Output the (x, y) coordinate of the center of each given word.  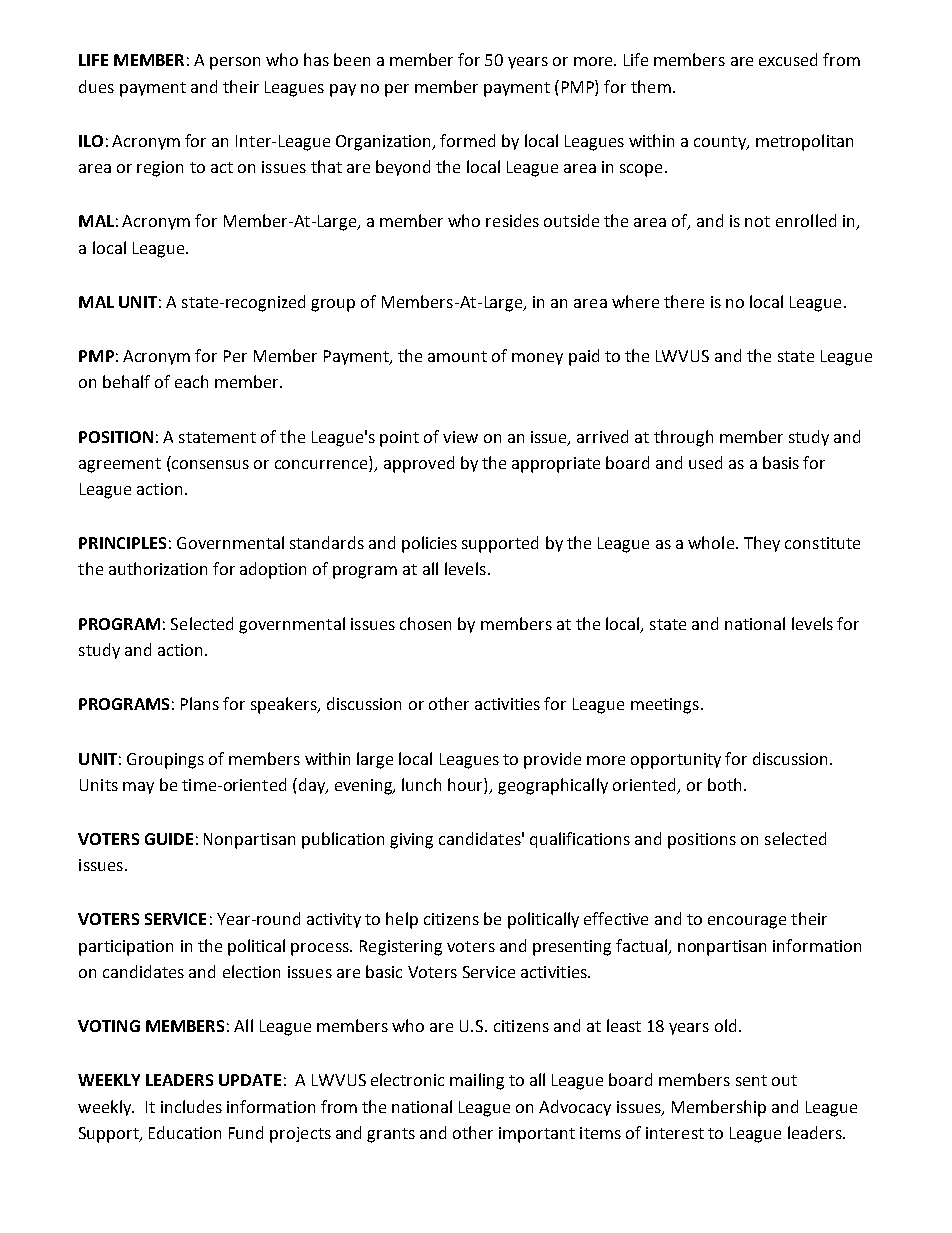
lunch (421, 784)
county (721, 143)
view (460, 437)
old (725, 1025)
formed (467, 140)
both (724, 784)
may (138, 788)
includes (191, 1106)
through (683, 438)
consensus (210, 464)
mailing (477, 1081)
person (235, 63)
